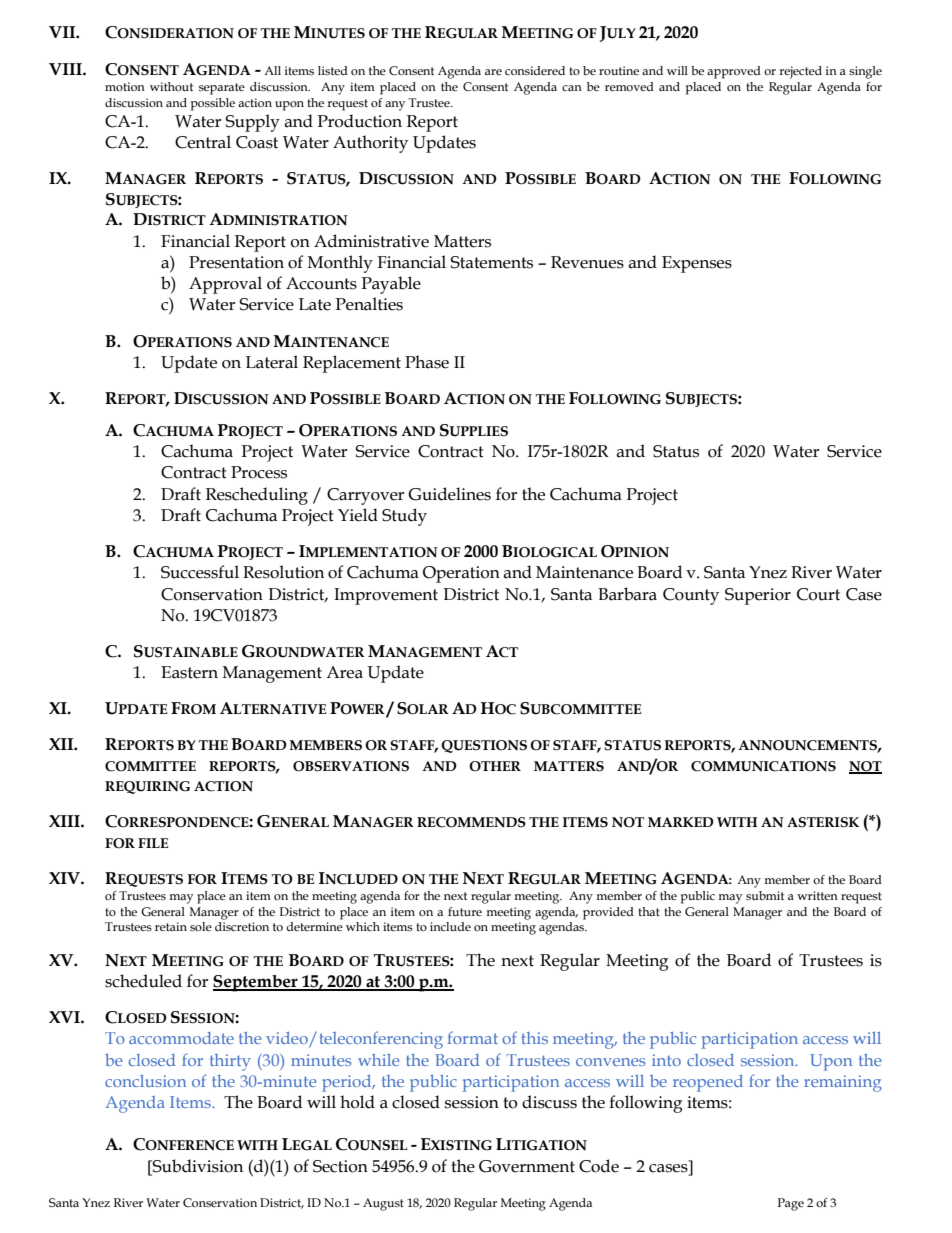  I want to click on motion, so click(125, 86).
